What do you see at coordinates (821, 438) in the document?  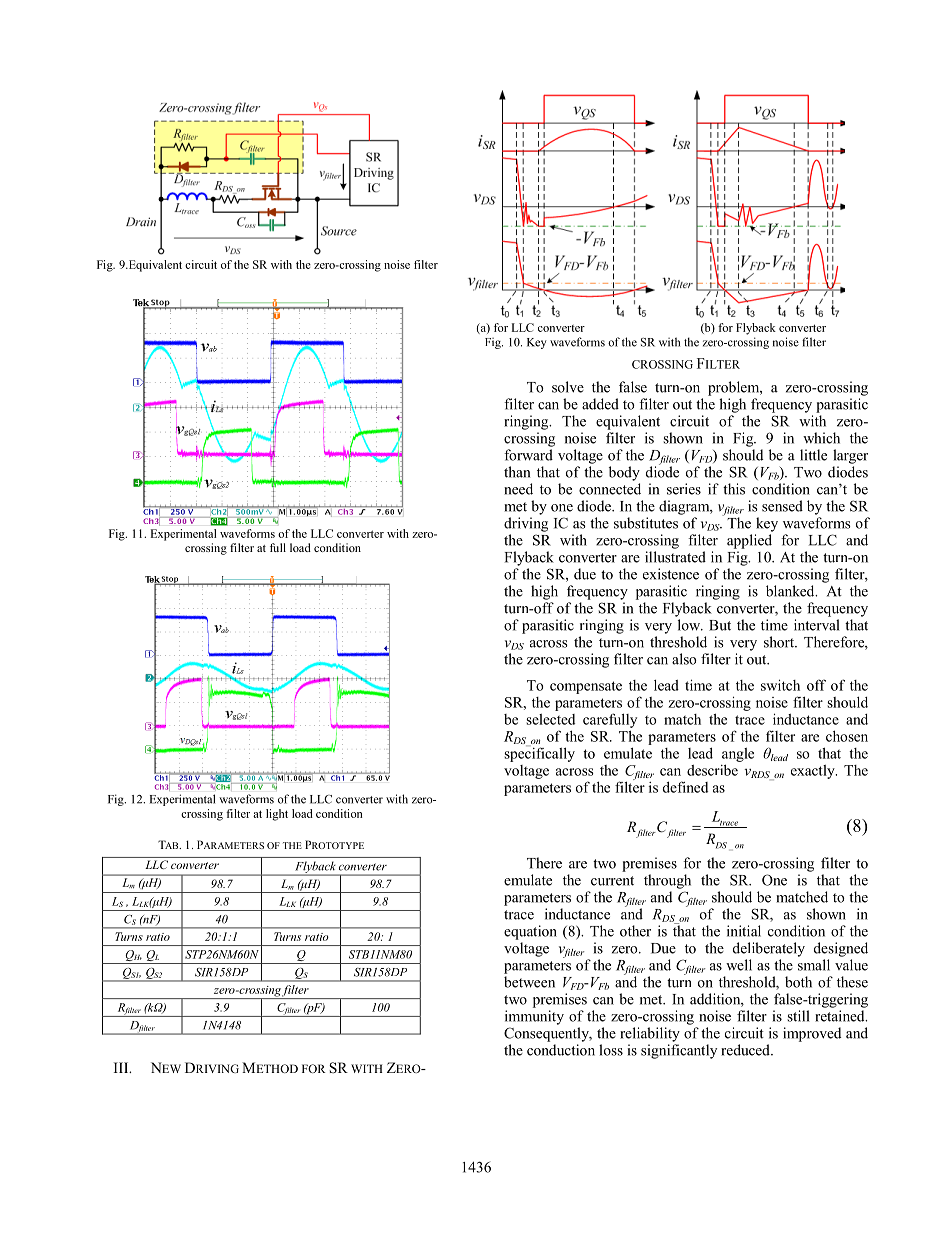 I see `which` at bounding box center [821, 438].
